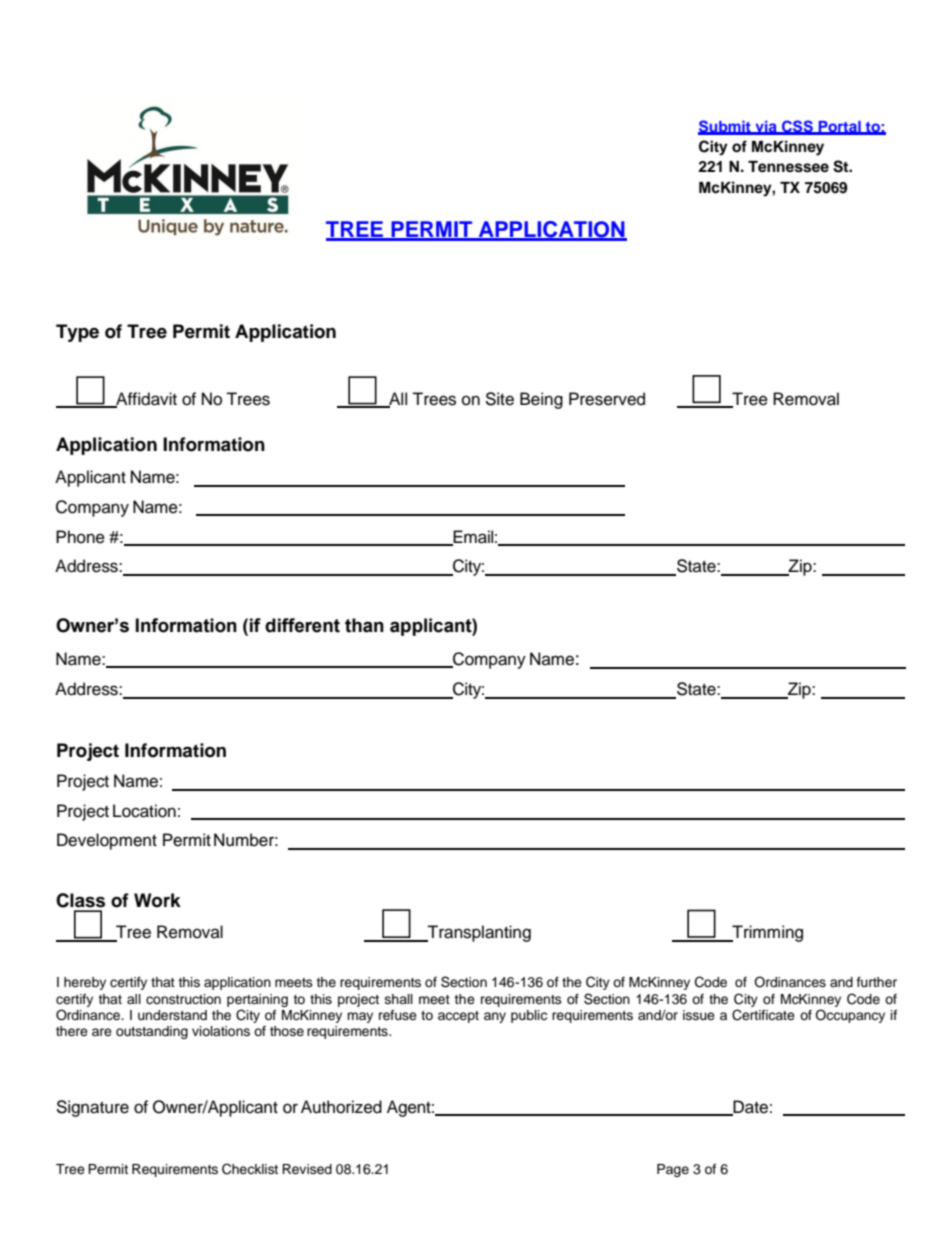 The height and width of the image is (1233, 952). What do you see at coordinates (92, 1108) in the image?
I see `Signature` at bounding box center [92, 1108].
